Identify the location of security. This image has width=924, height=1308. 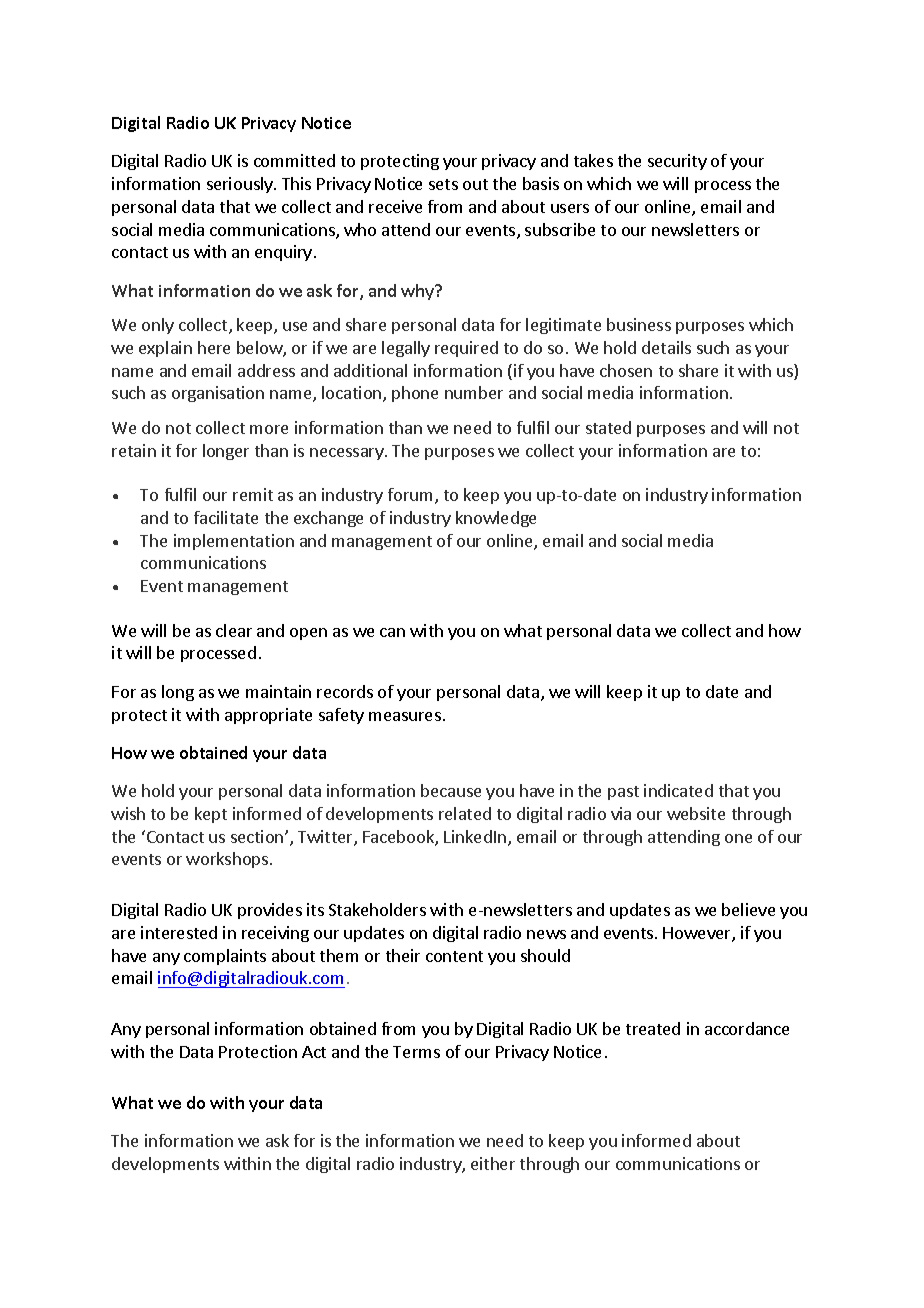
(677, 162).
